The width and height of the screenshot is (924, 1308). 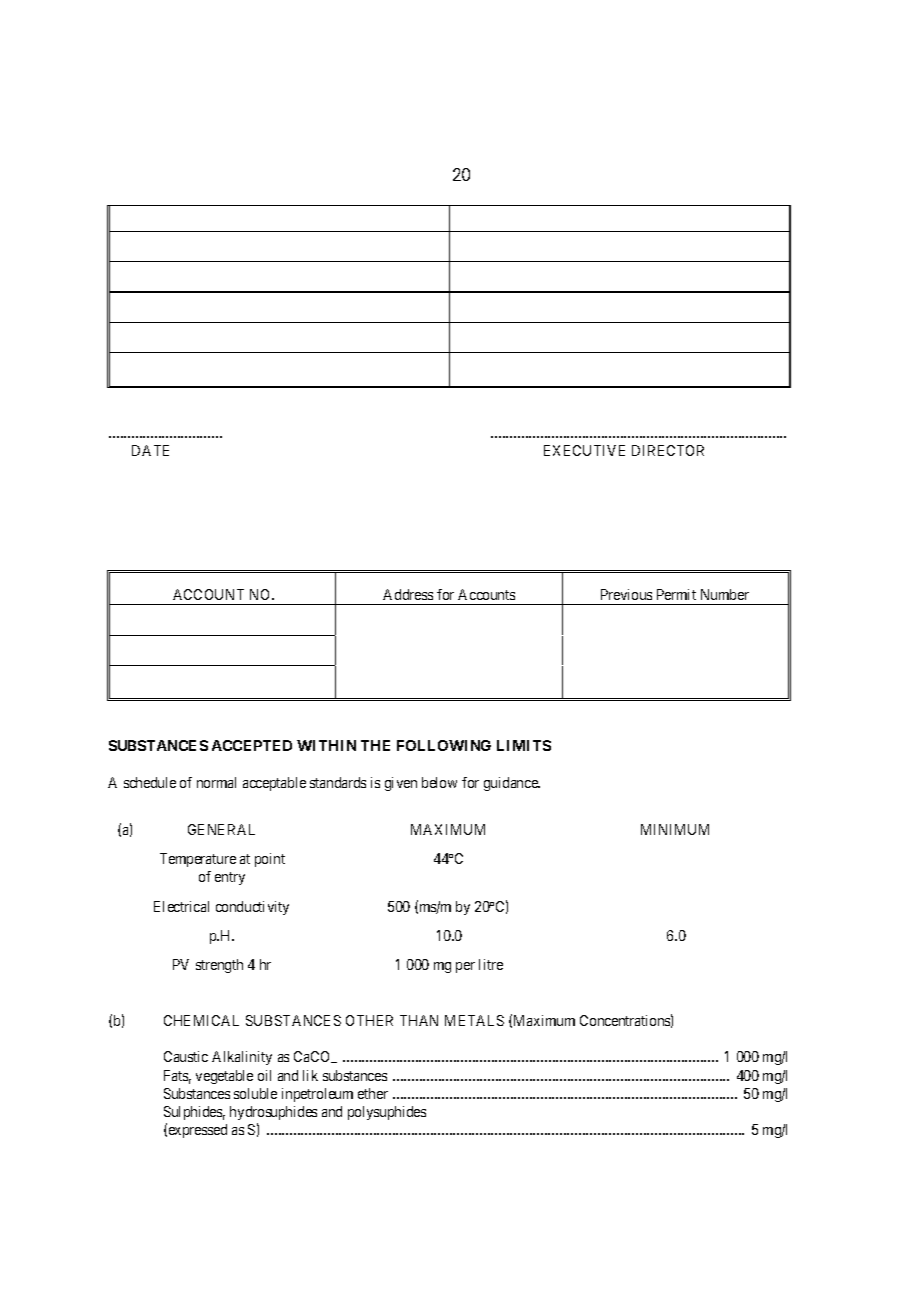 I want to click on DATE, so click(x=150, y=450).
